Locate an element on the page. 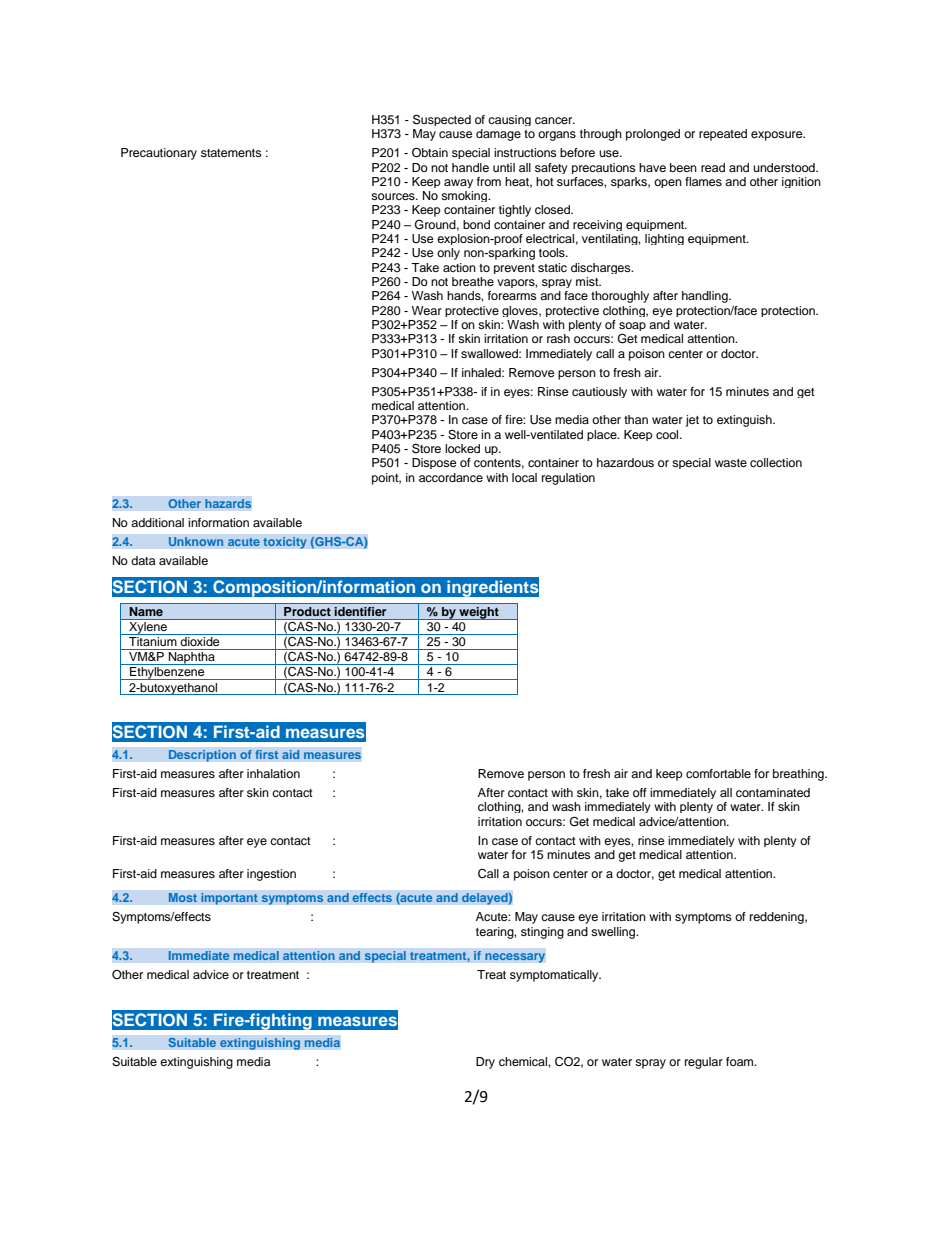  statements is located at coordinates (231, 153).
